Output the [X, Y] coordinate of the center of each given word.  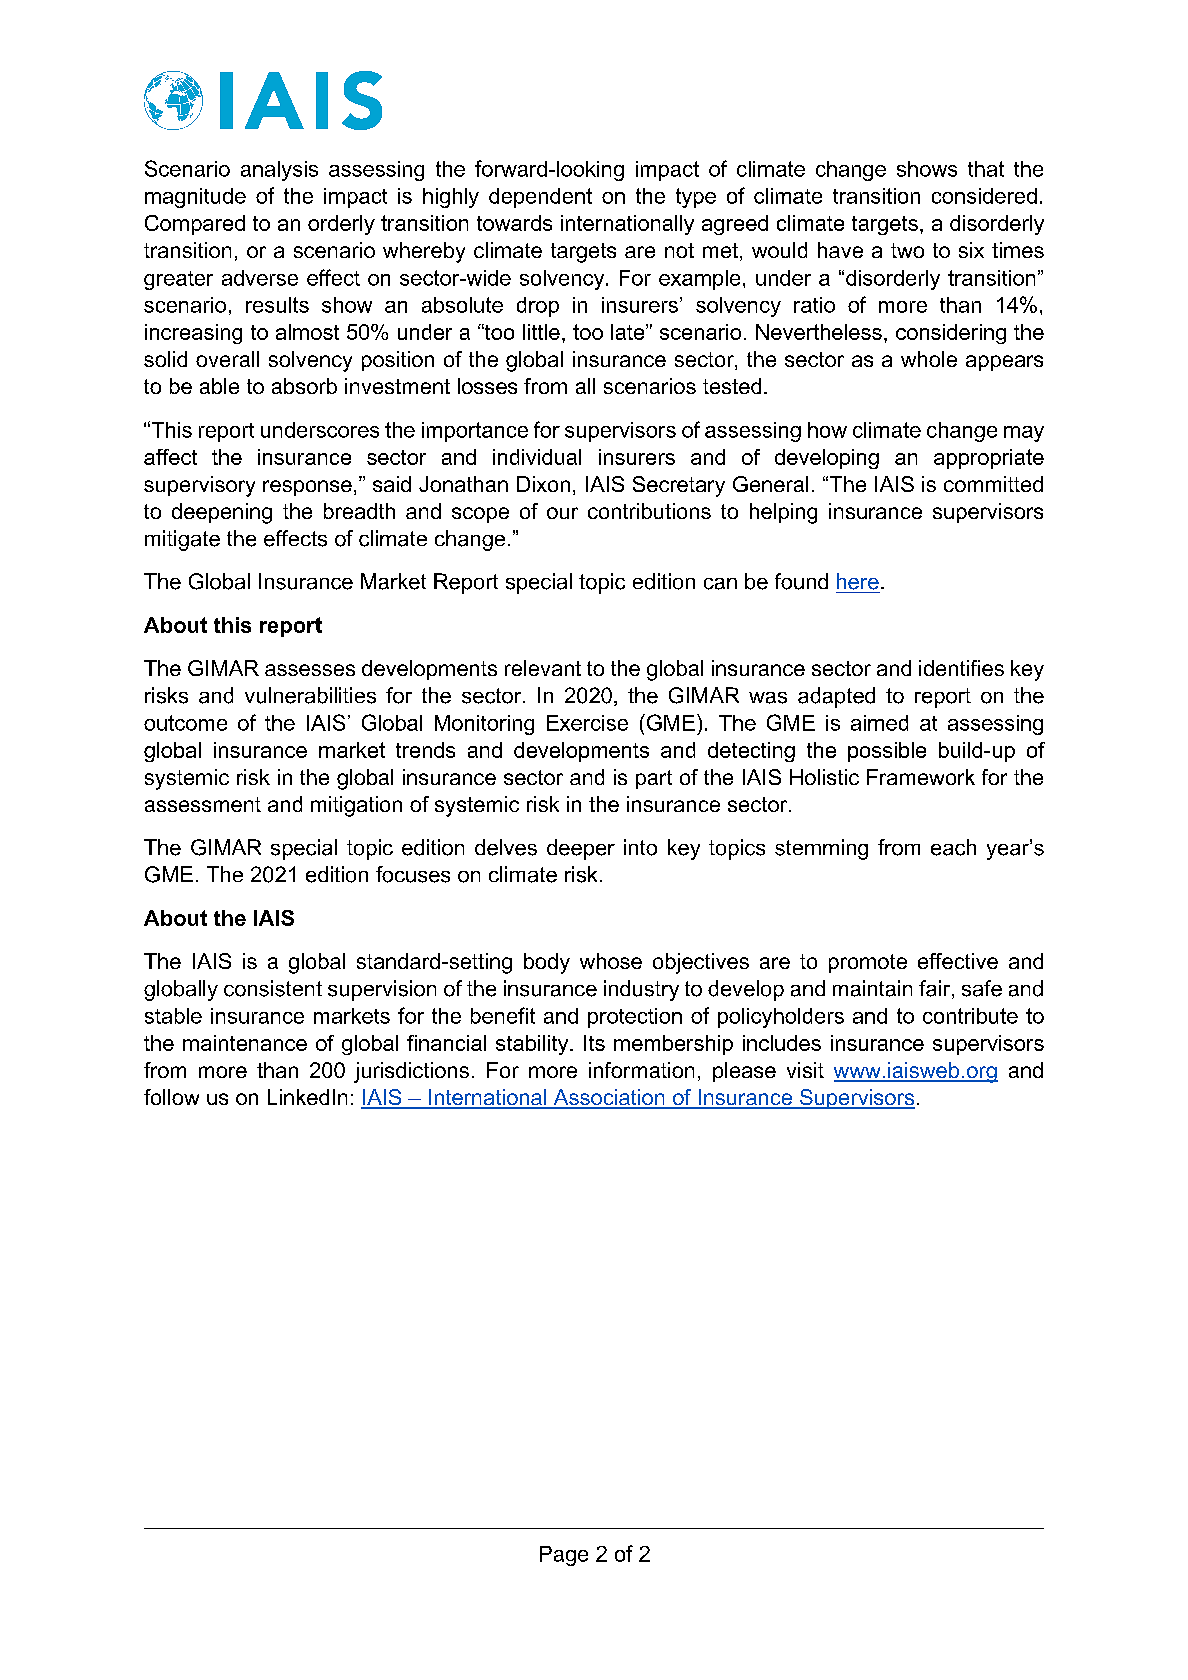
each [953, 847]
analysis [279, 171]
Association [609, 1098]
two [907, 250]
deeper [581, 849]
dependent [540, 198]
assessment [203, 804]
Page [564, 1556]
